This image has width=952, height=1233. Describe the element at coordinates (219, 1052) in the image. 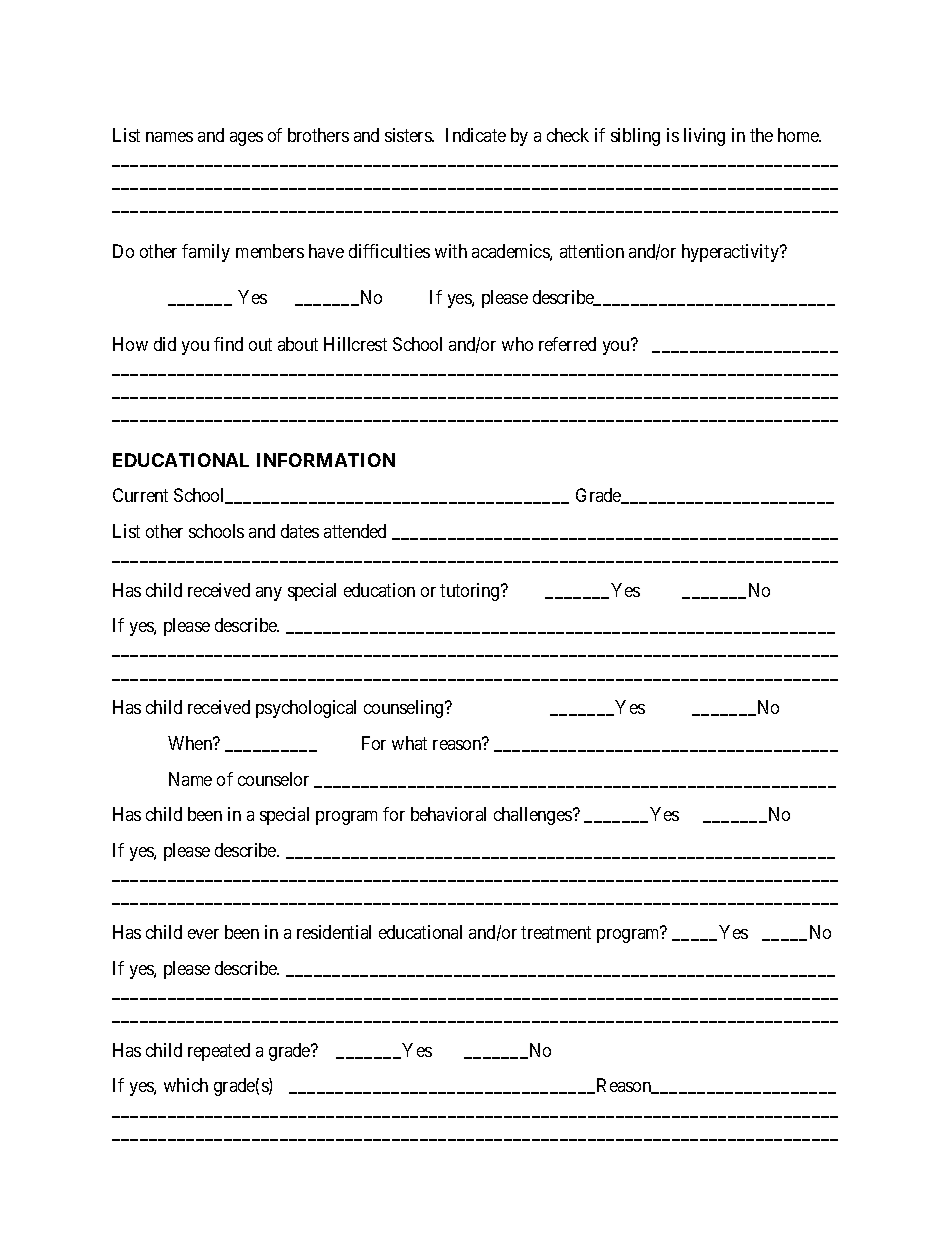

I see `repeated` at that location.
